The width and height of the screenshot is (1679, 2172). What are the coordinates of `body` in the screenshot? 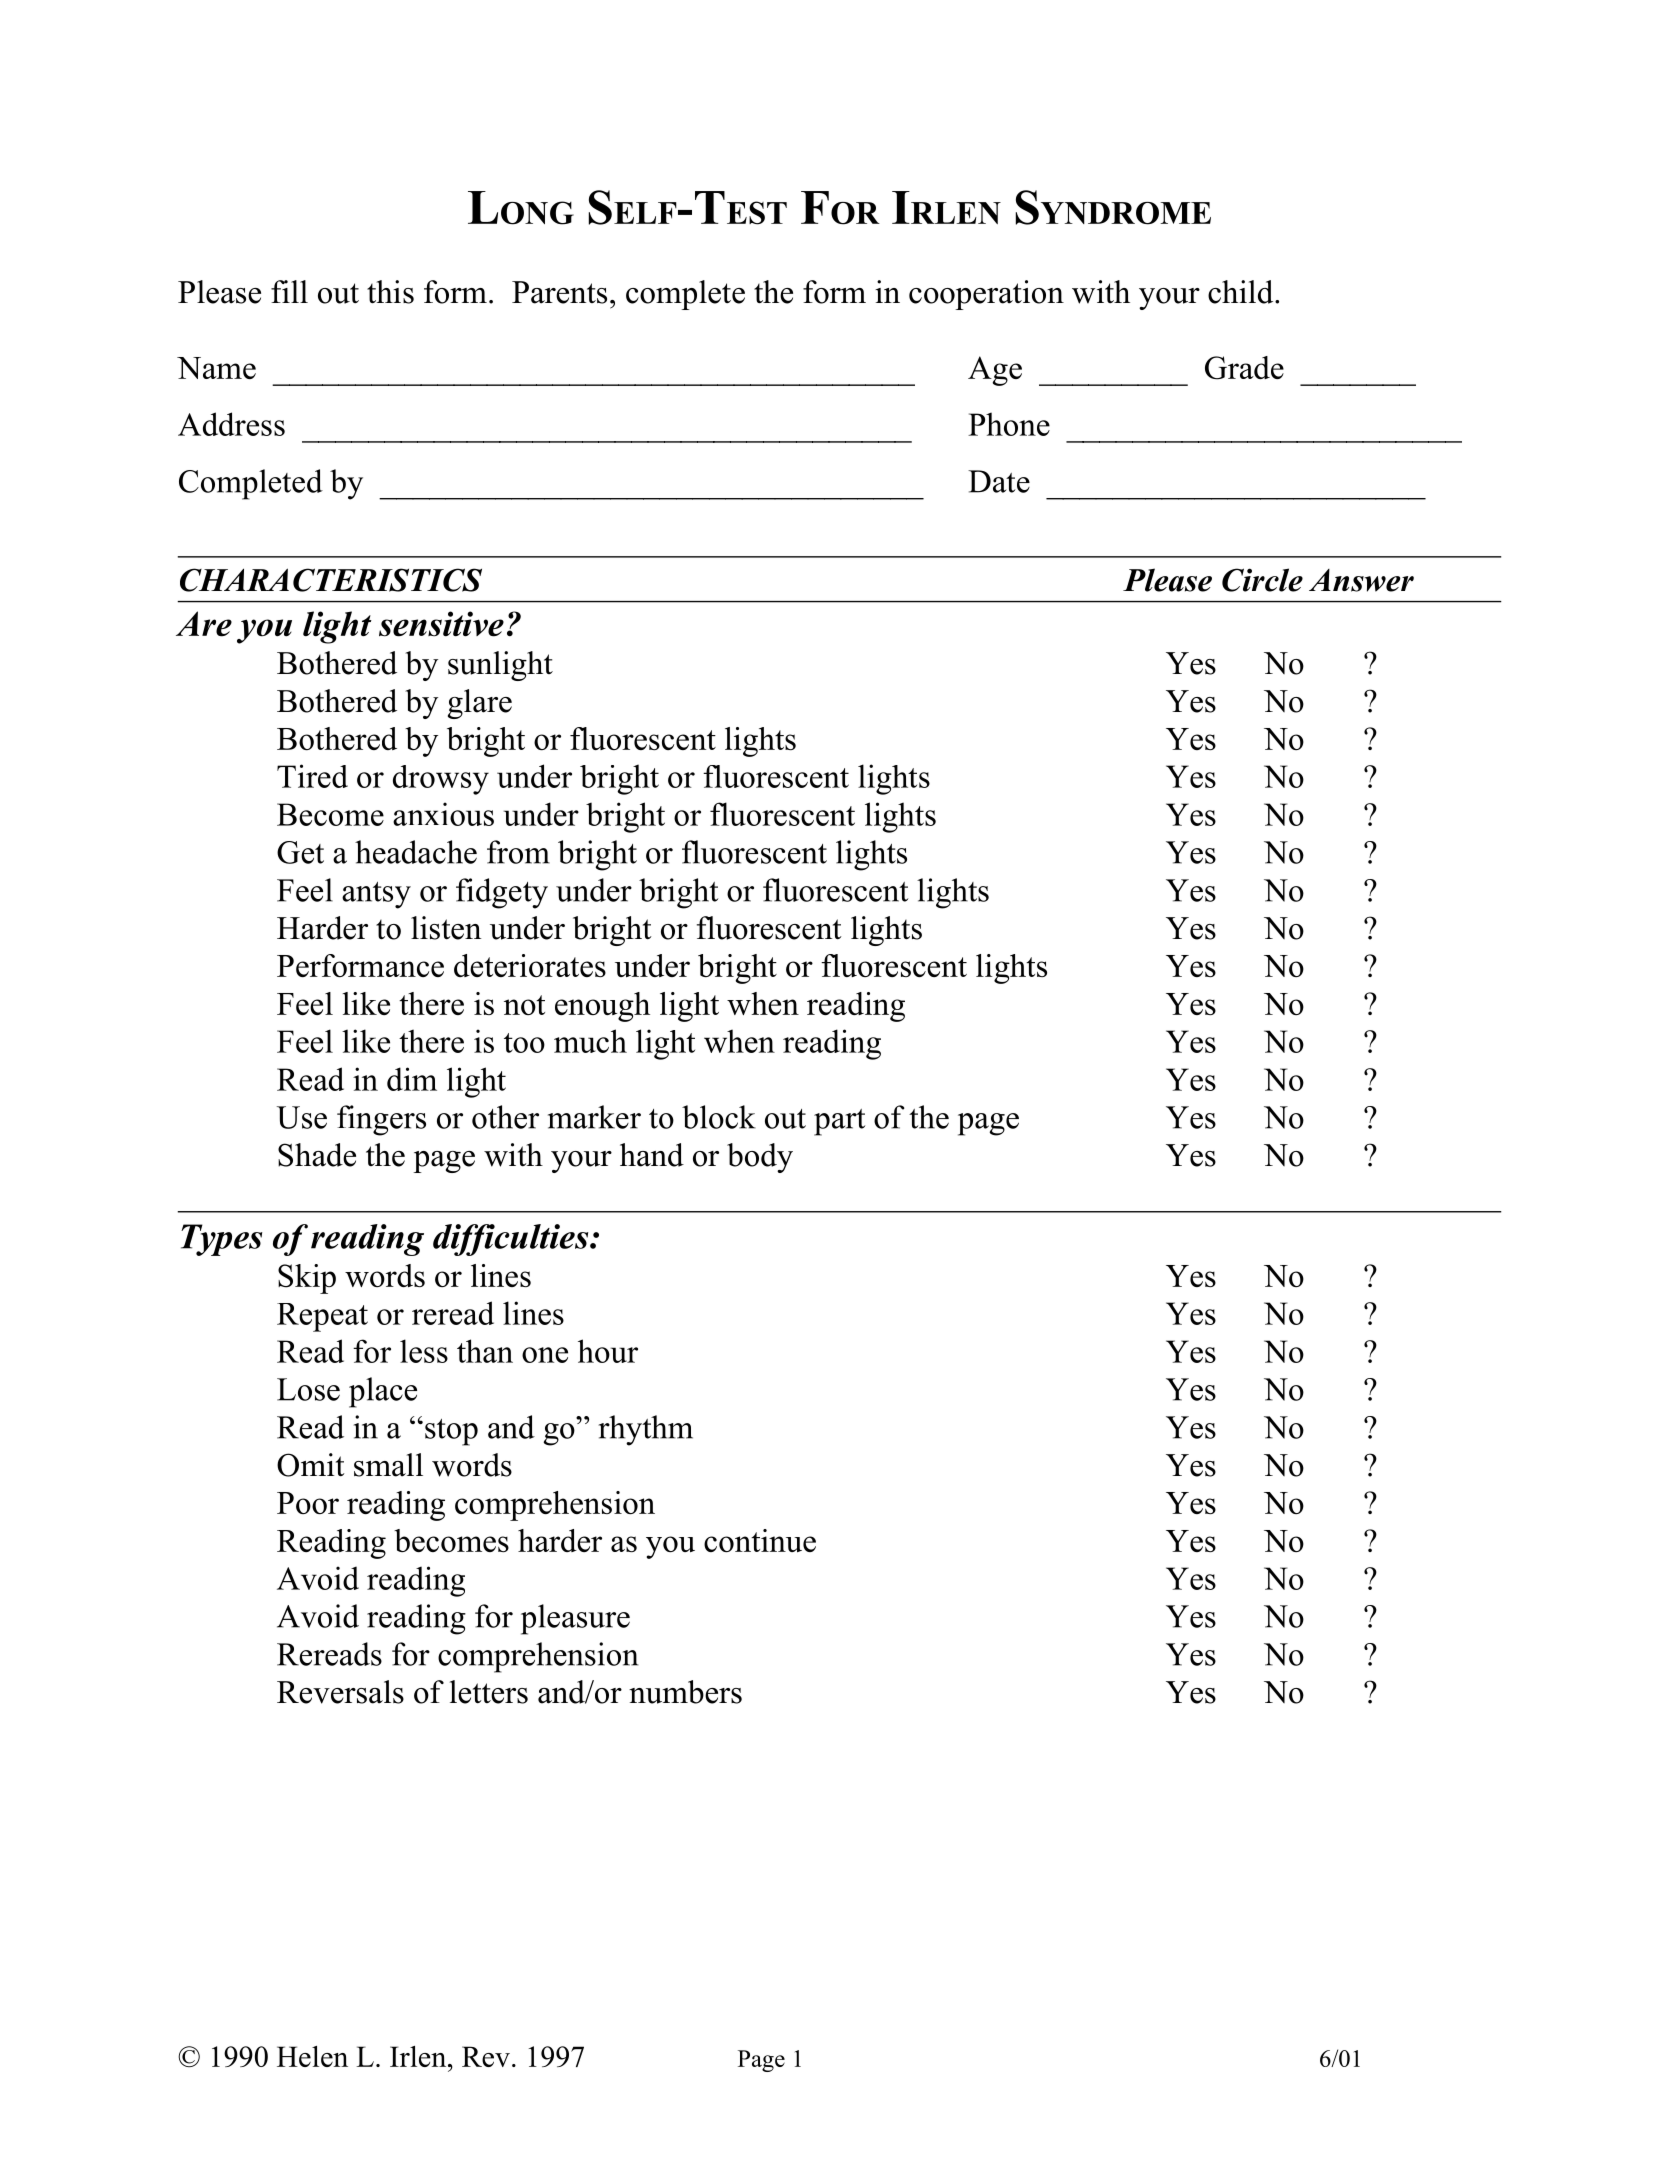 It's located at (760, 1158).
